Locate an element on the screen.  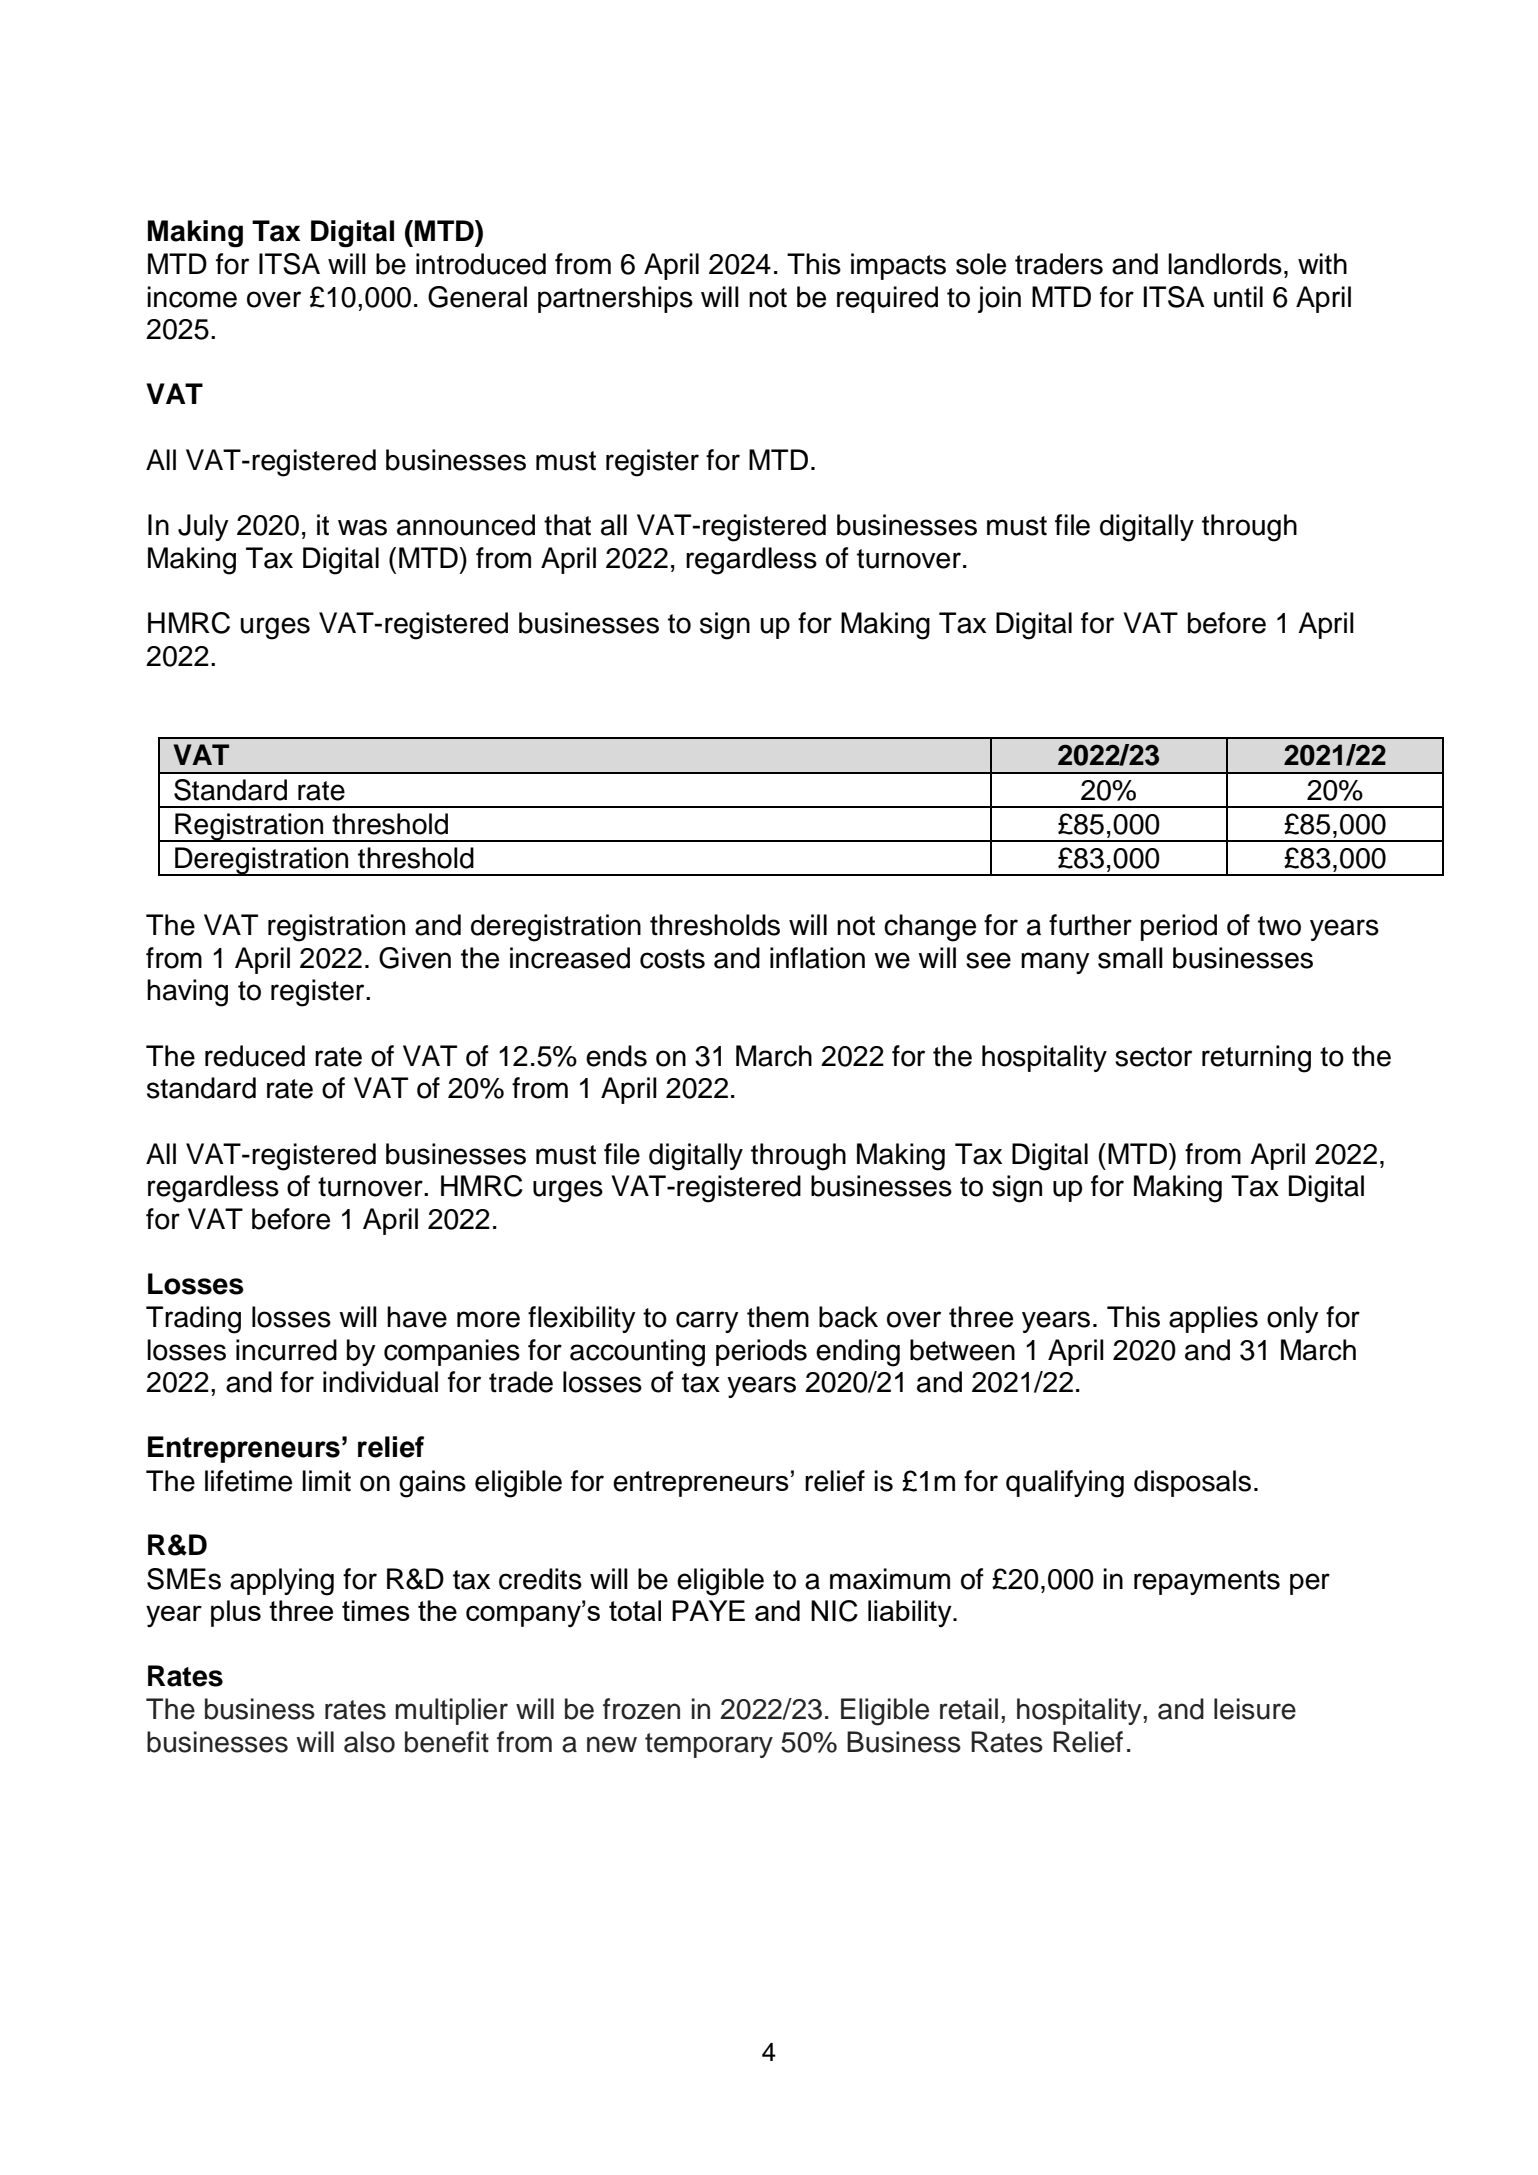
temporary is located at coordinates (709, 1745).
